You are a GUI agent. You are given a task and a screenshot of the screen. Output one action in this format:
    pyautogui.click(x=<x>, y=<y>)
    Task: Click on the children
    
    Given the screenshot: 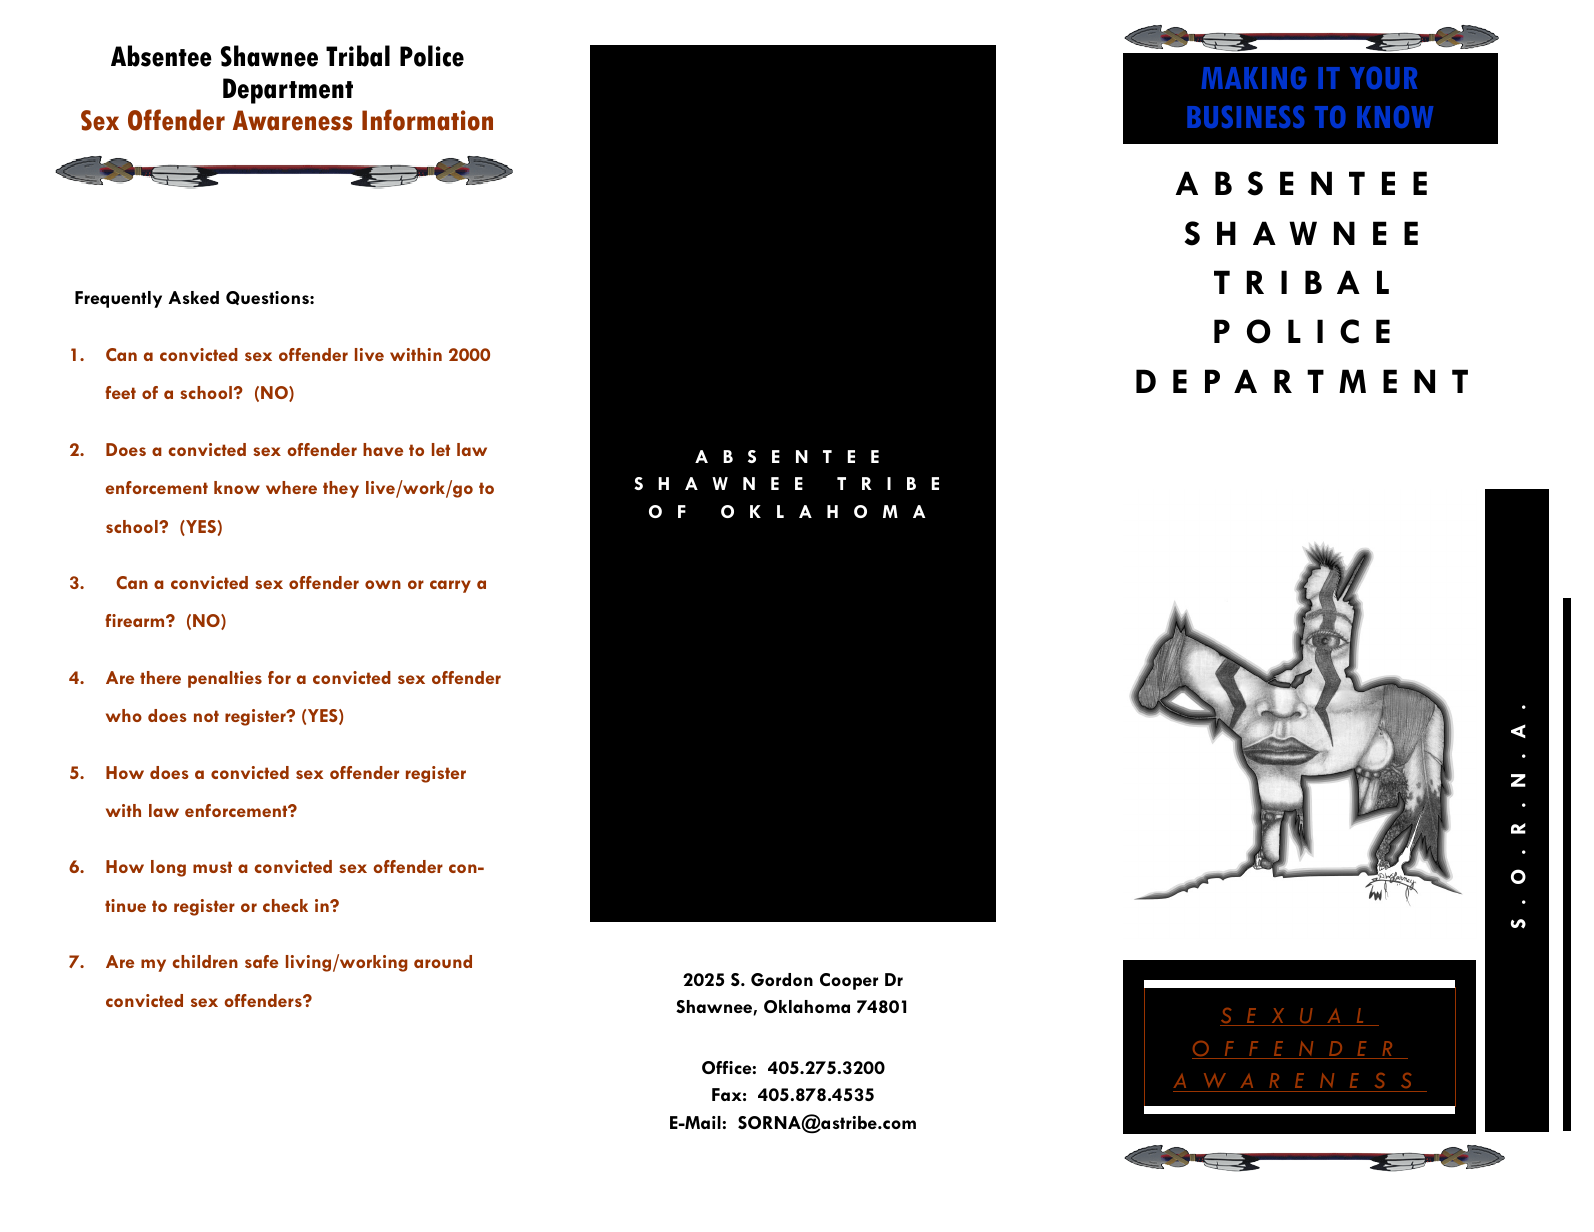 What is the action you would take?
    pyautogui.click(x=205, y=961)
